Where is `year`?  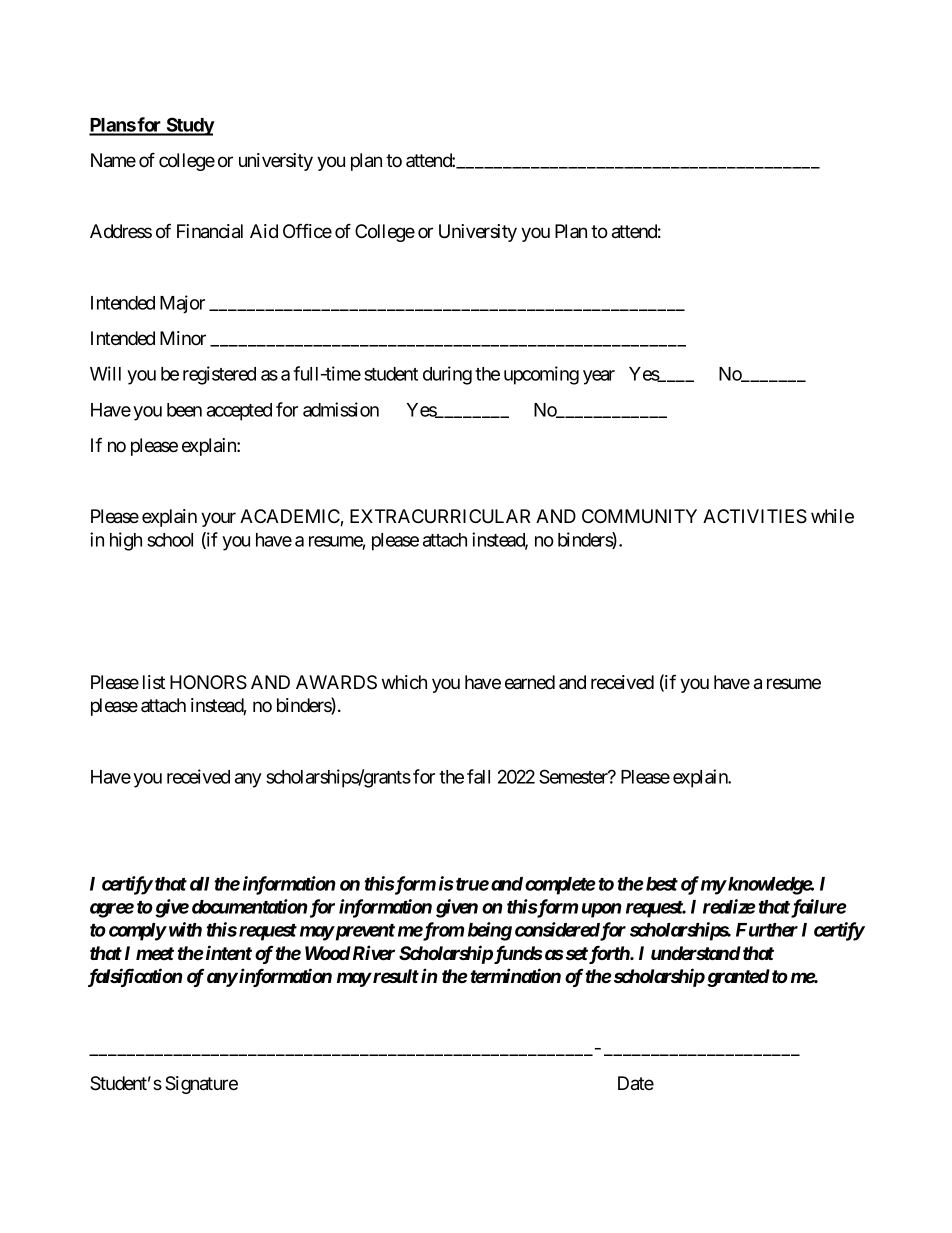 year is located at coordinates (599, 377).
